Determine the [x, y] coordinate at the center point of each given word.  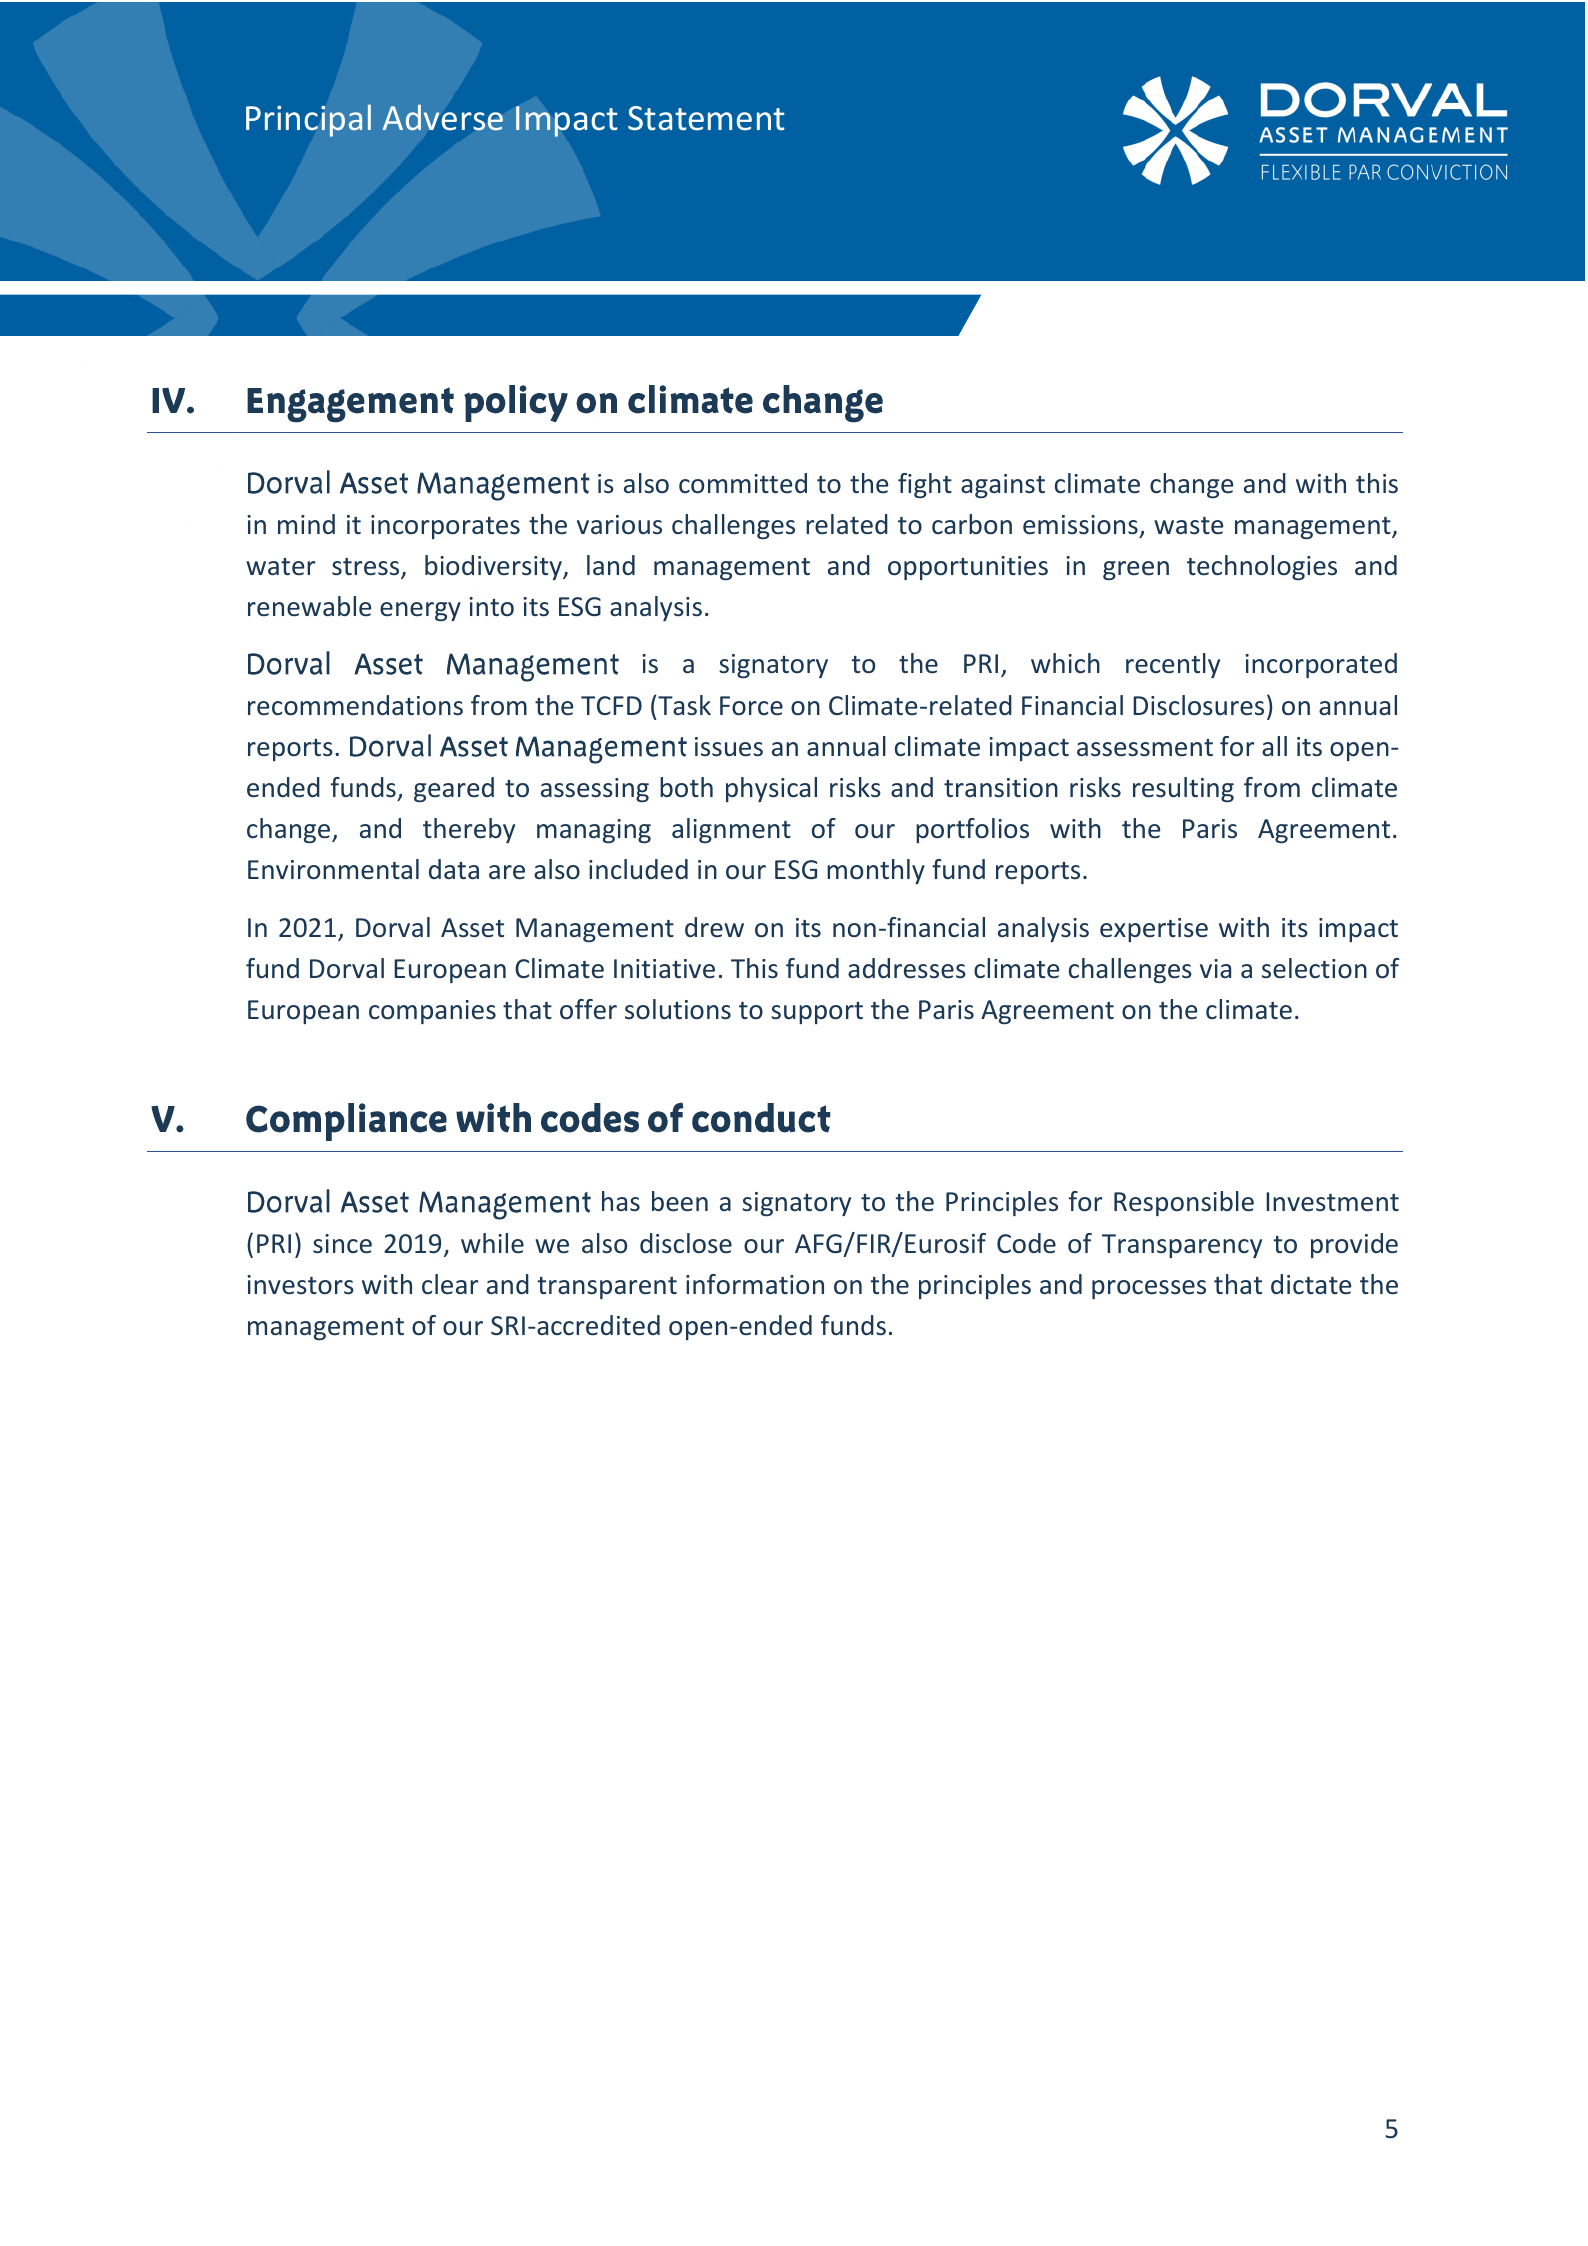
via [1215, 968]
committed [743, 483]
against [1003, 486]
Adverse [443, 117]
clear [450, 1284]
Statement [706, 118]
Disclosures [1198, 705]
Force [751, 705]
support [817, 1013]
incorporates [445, 527]
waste [1188, 526]
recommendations [355, 705]
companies [432, 1012]
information [755, 1284]
